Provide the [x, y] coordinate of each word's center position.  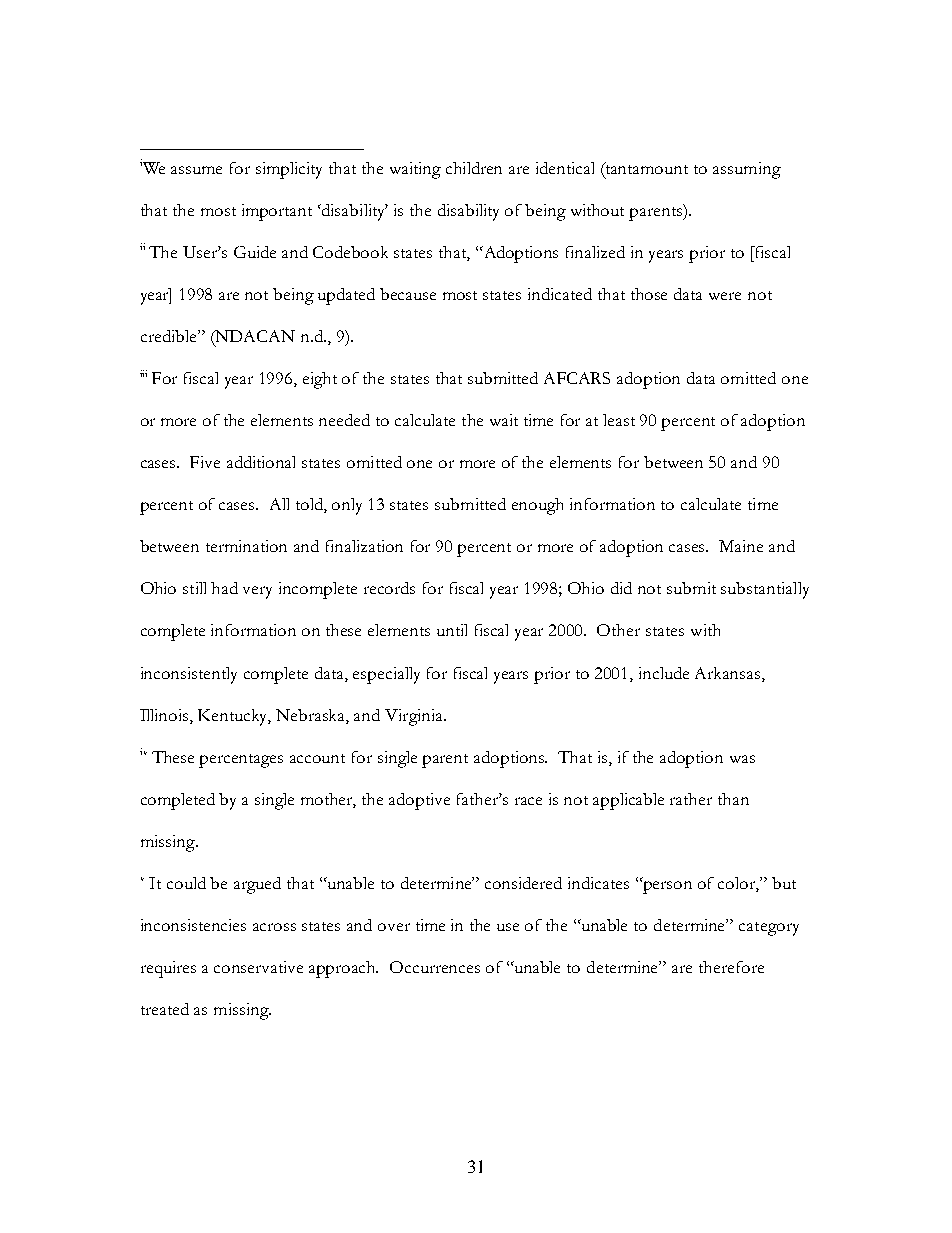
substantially [765, 590]
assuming [747, 170]
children [474, 168]
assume [196, 170]
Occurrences [435, 967]
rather [691, 799]
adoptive [419, 801]
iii [143, 373]
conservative [258, 967]
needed [344, 420]
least [619, 420]
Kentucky [234, 717]
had [224, 588]
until [452, 630]
